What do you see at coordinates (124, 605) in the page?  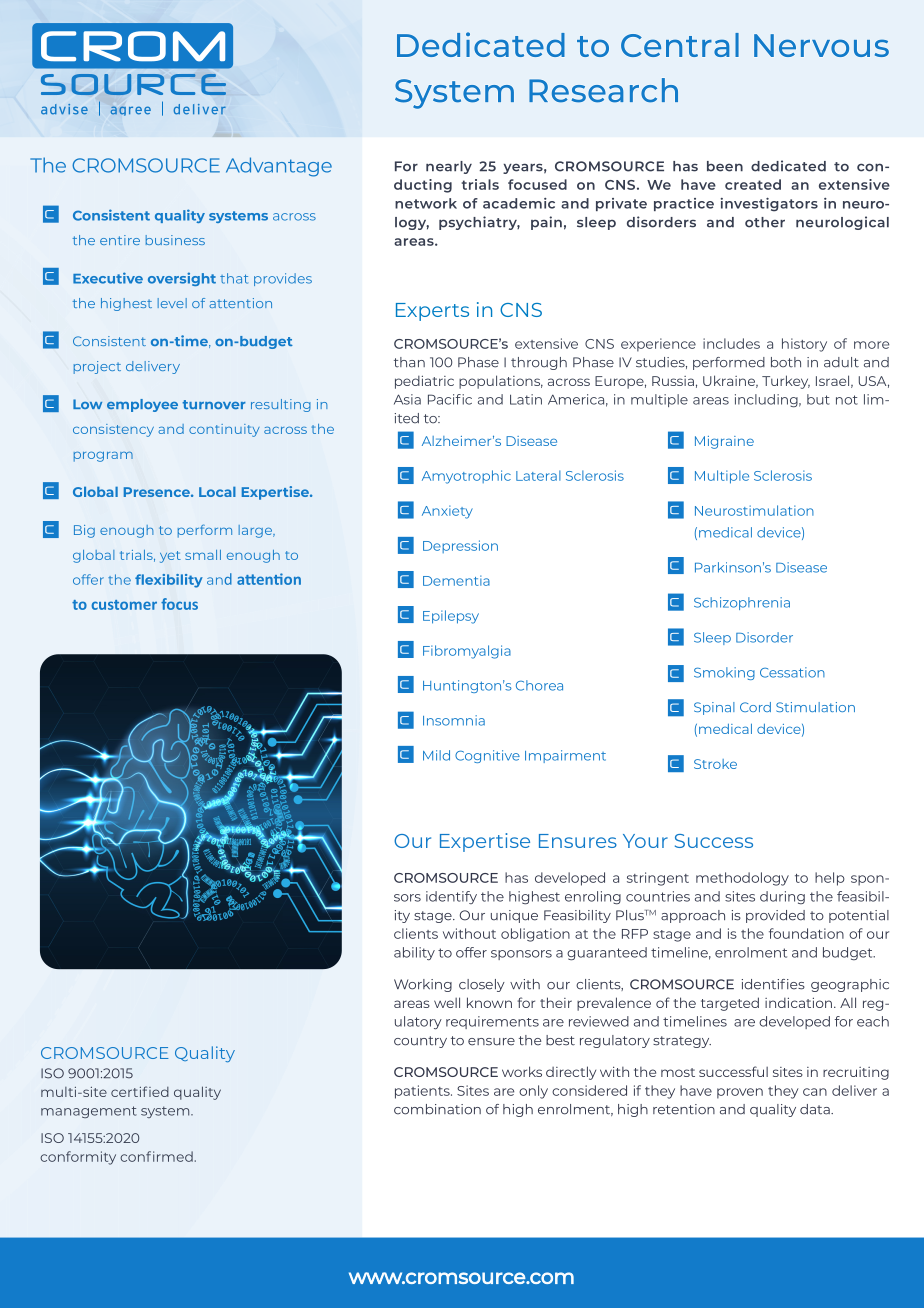 I see `customer` at bounding box center [124, 605].
